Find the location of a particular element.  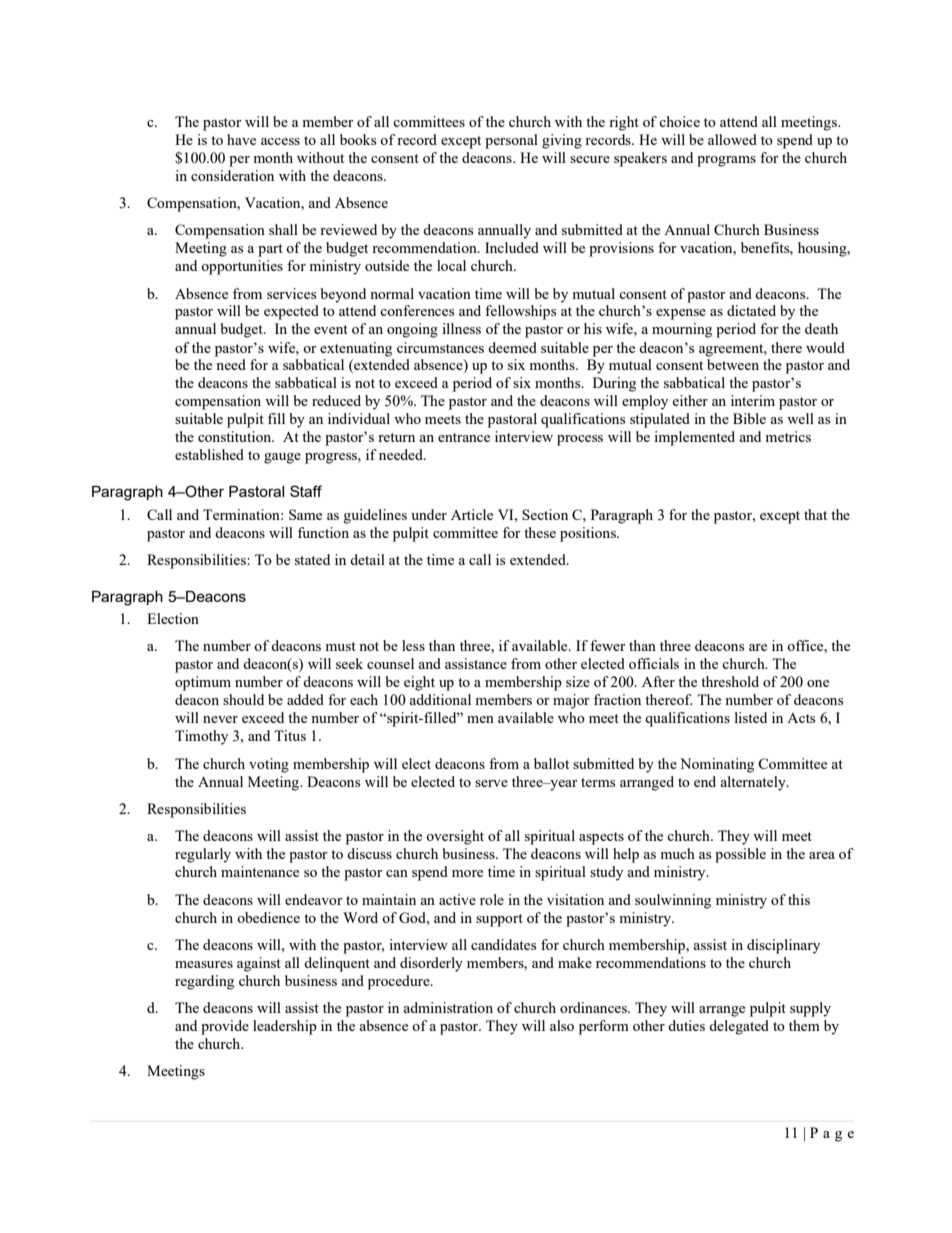

these is located at coordinates (540, 532).
